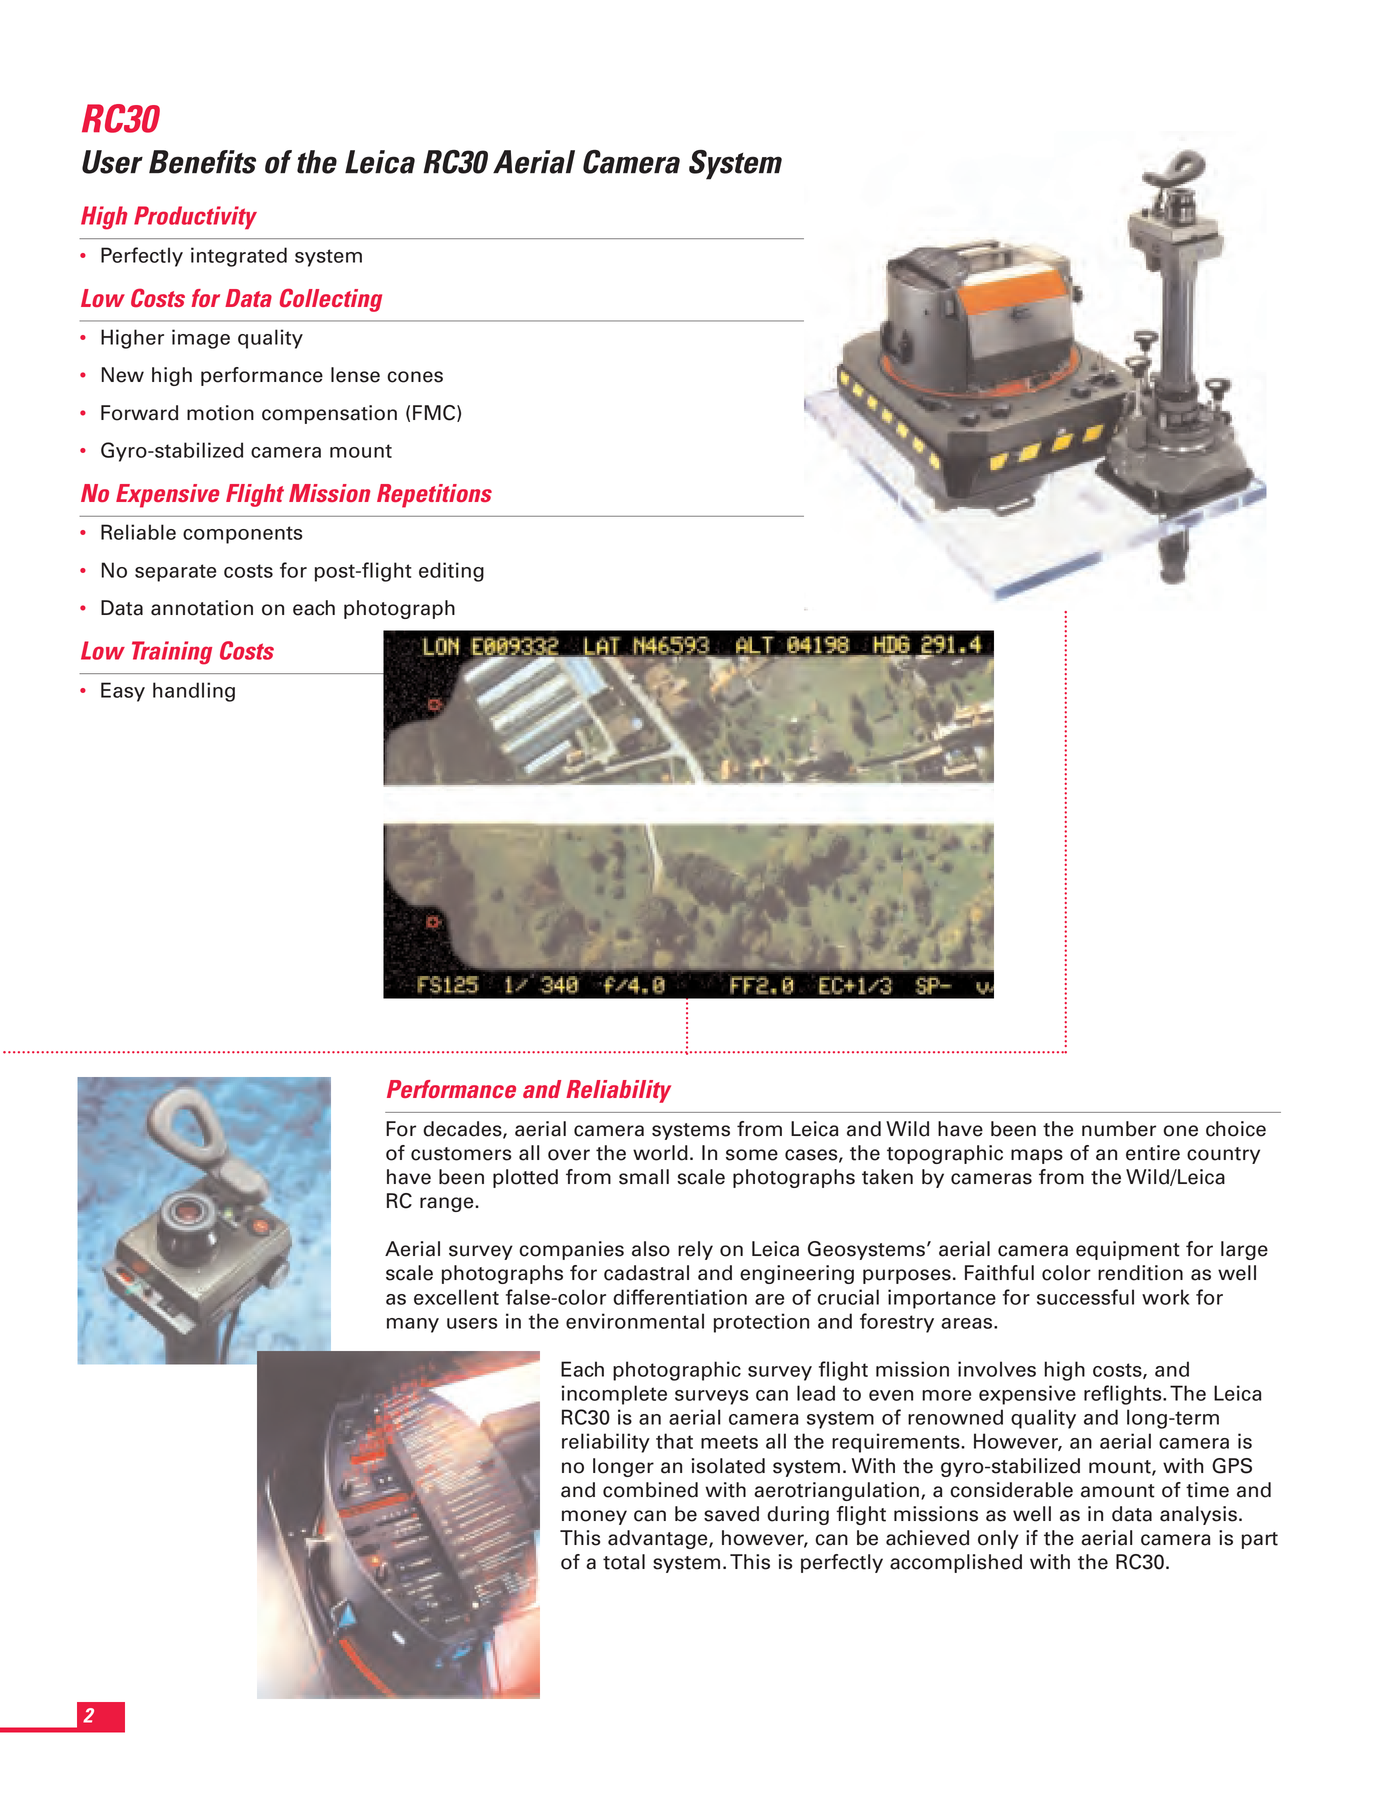 This screenshot has width=1389, height=1798. Describe the element at coordinates (695, 1250) in the screenshot. I see `rely` at that location.
